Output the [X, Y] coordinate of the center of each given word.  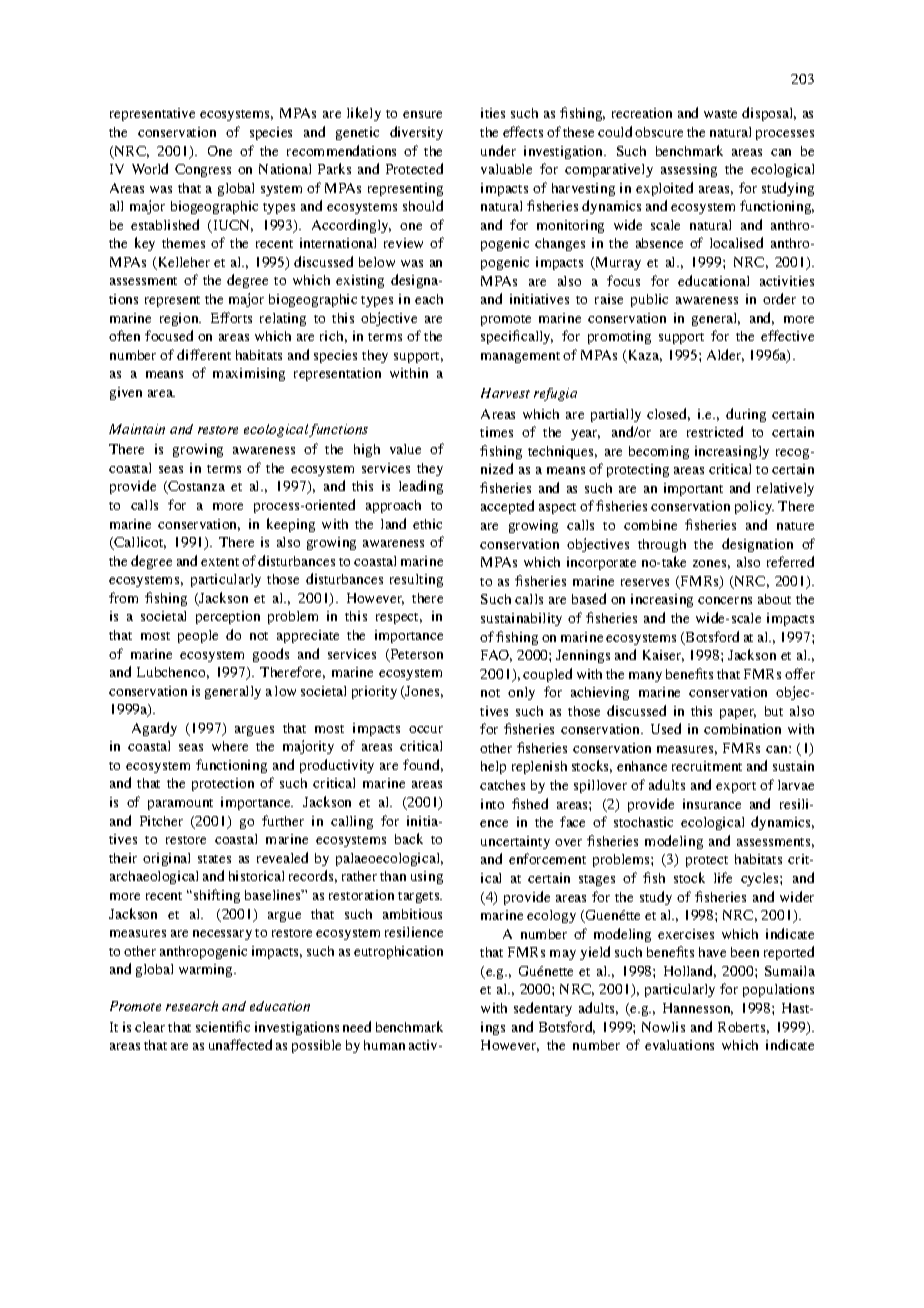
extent [220, 562]
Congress [203, 170]
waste [720, 114]
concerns [725, 600]
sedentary [543, 1009]
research [192, 1006]
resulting [416, 580]
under [498, 150]
